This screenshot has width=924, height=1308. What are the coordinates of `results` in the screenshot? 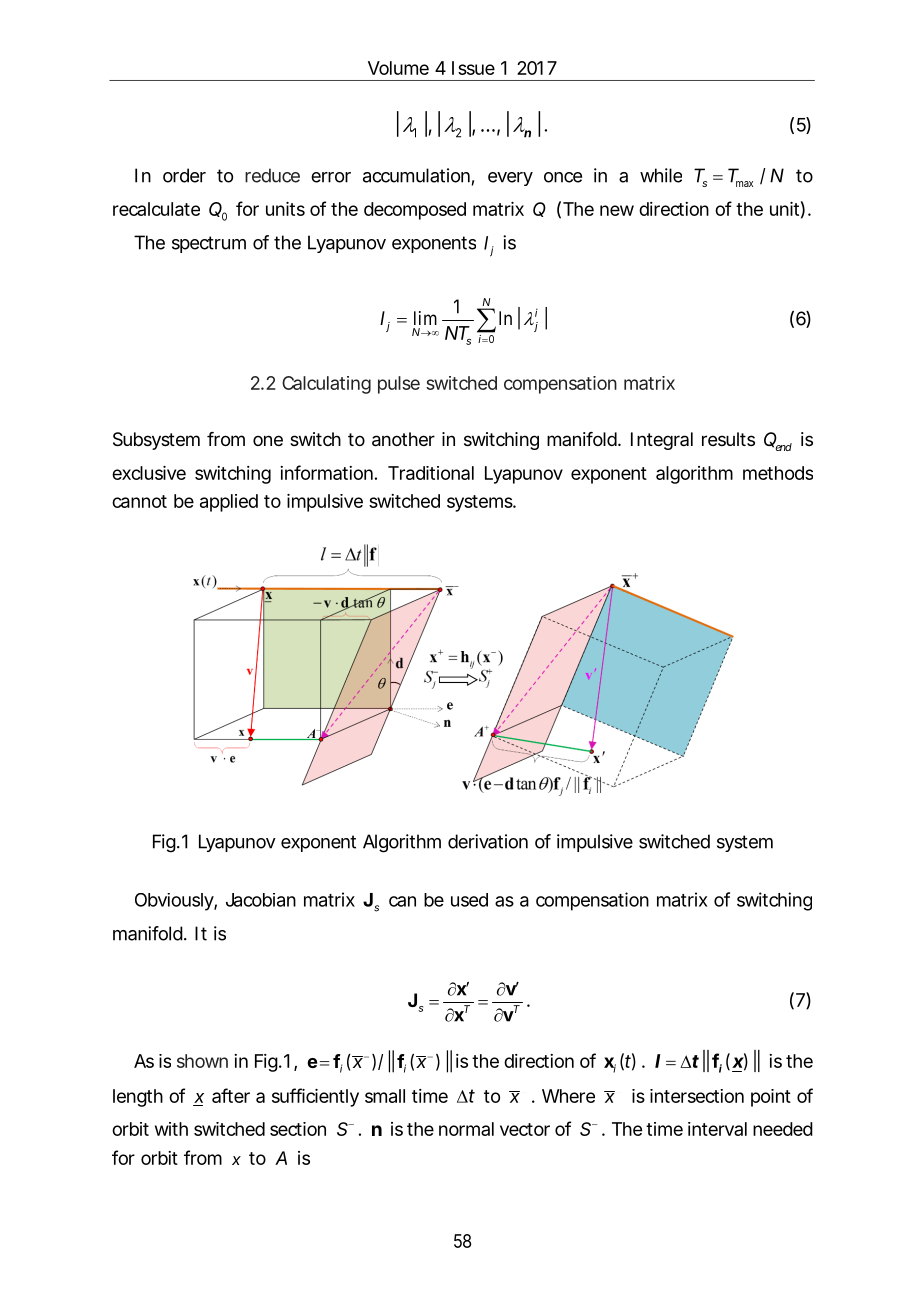 It's located at (728, 439).
